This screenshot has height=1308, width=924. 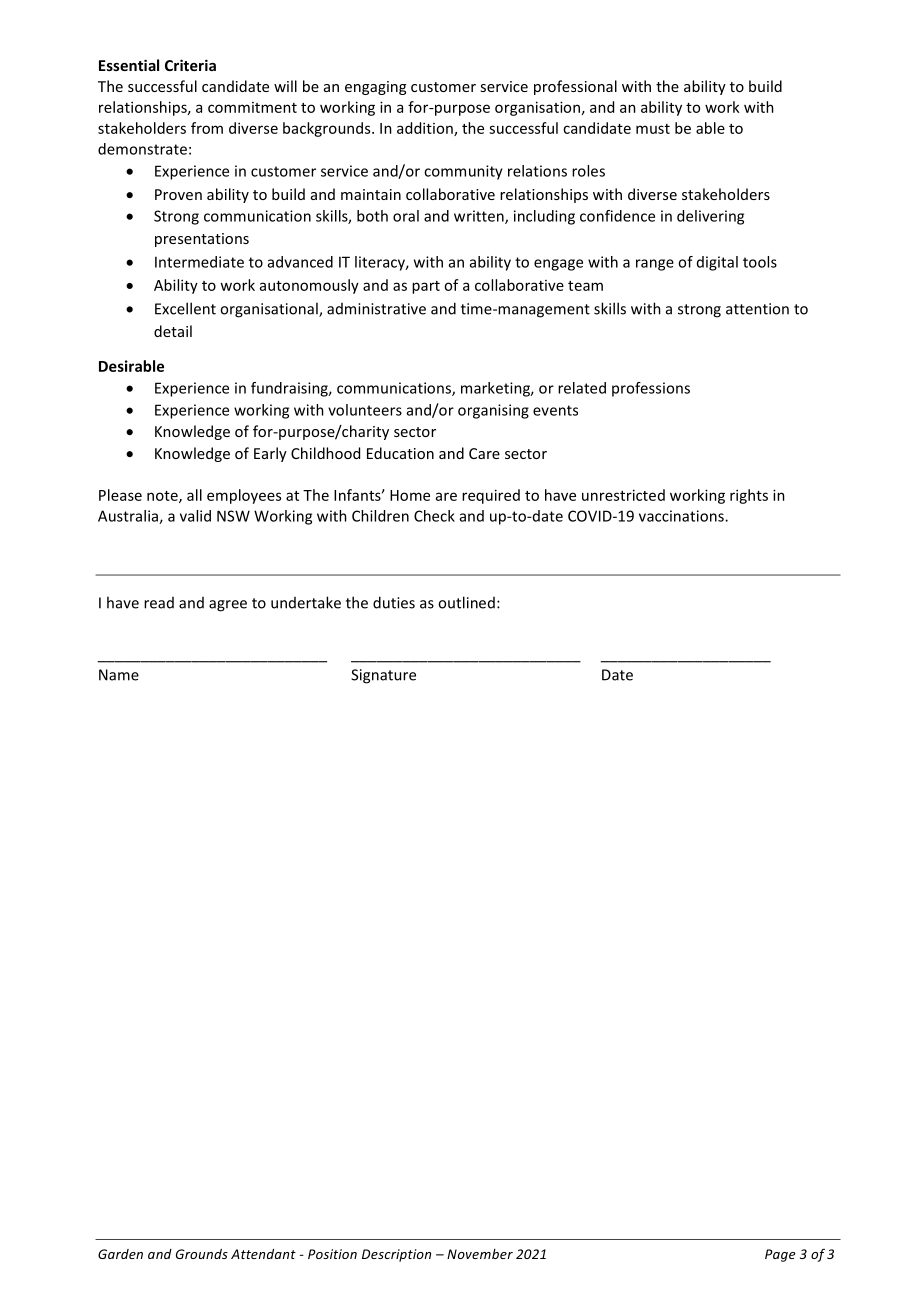 I want to click on Attendant, so click(x=263, y=1254).
